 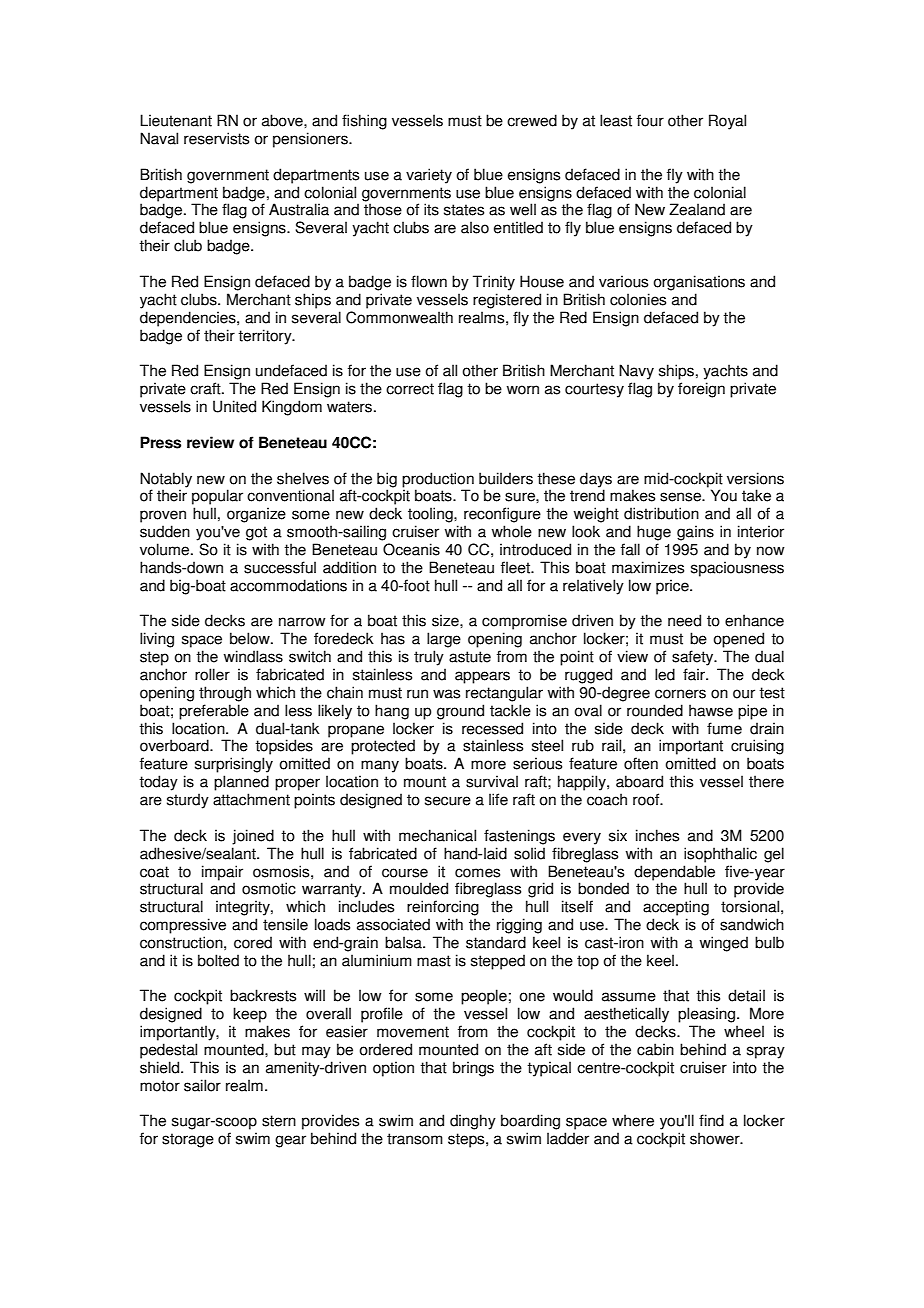 What do you see at coordinates (217, 497) in the image?
I see `popular` at bounding box center [217, 497].
